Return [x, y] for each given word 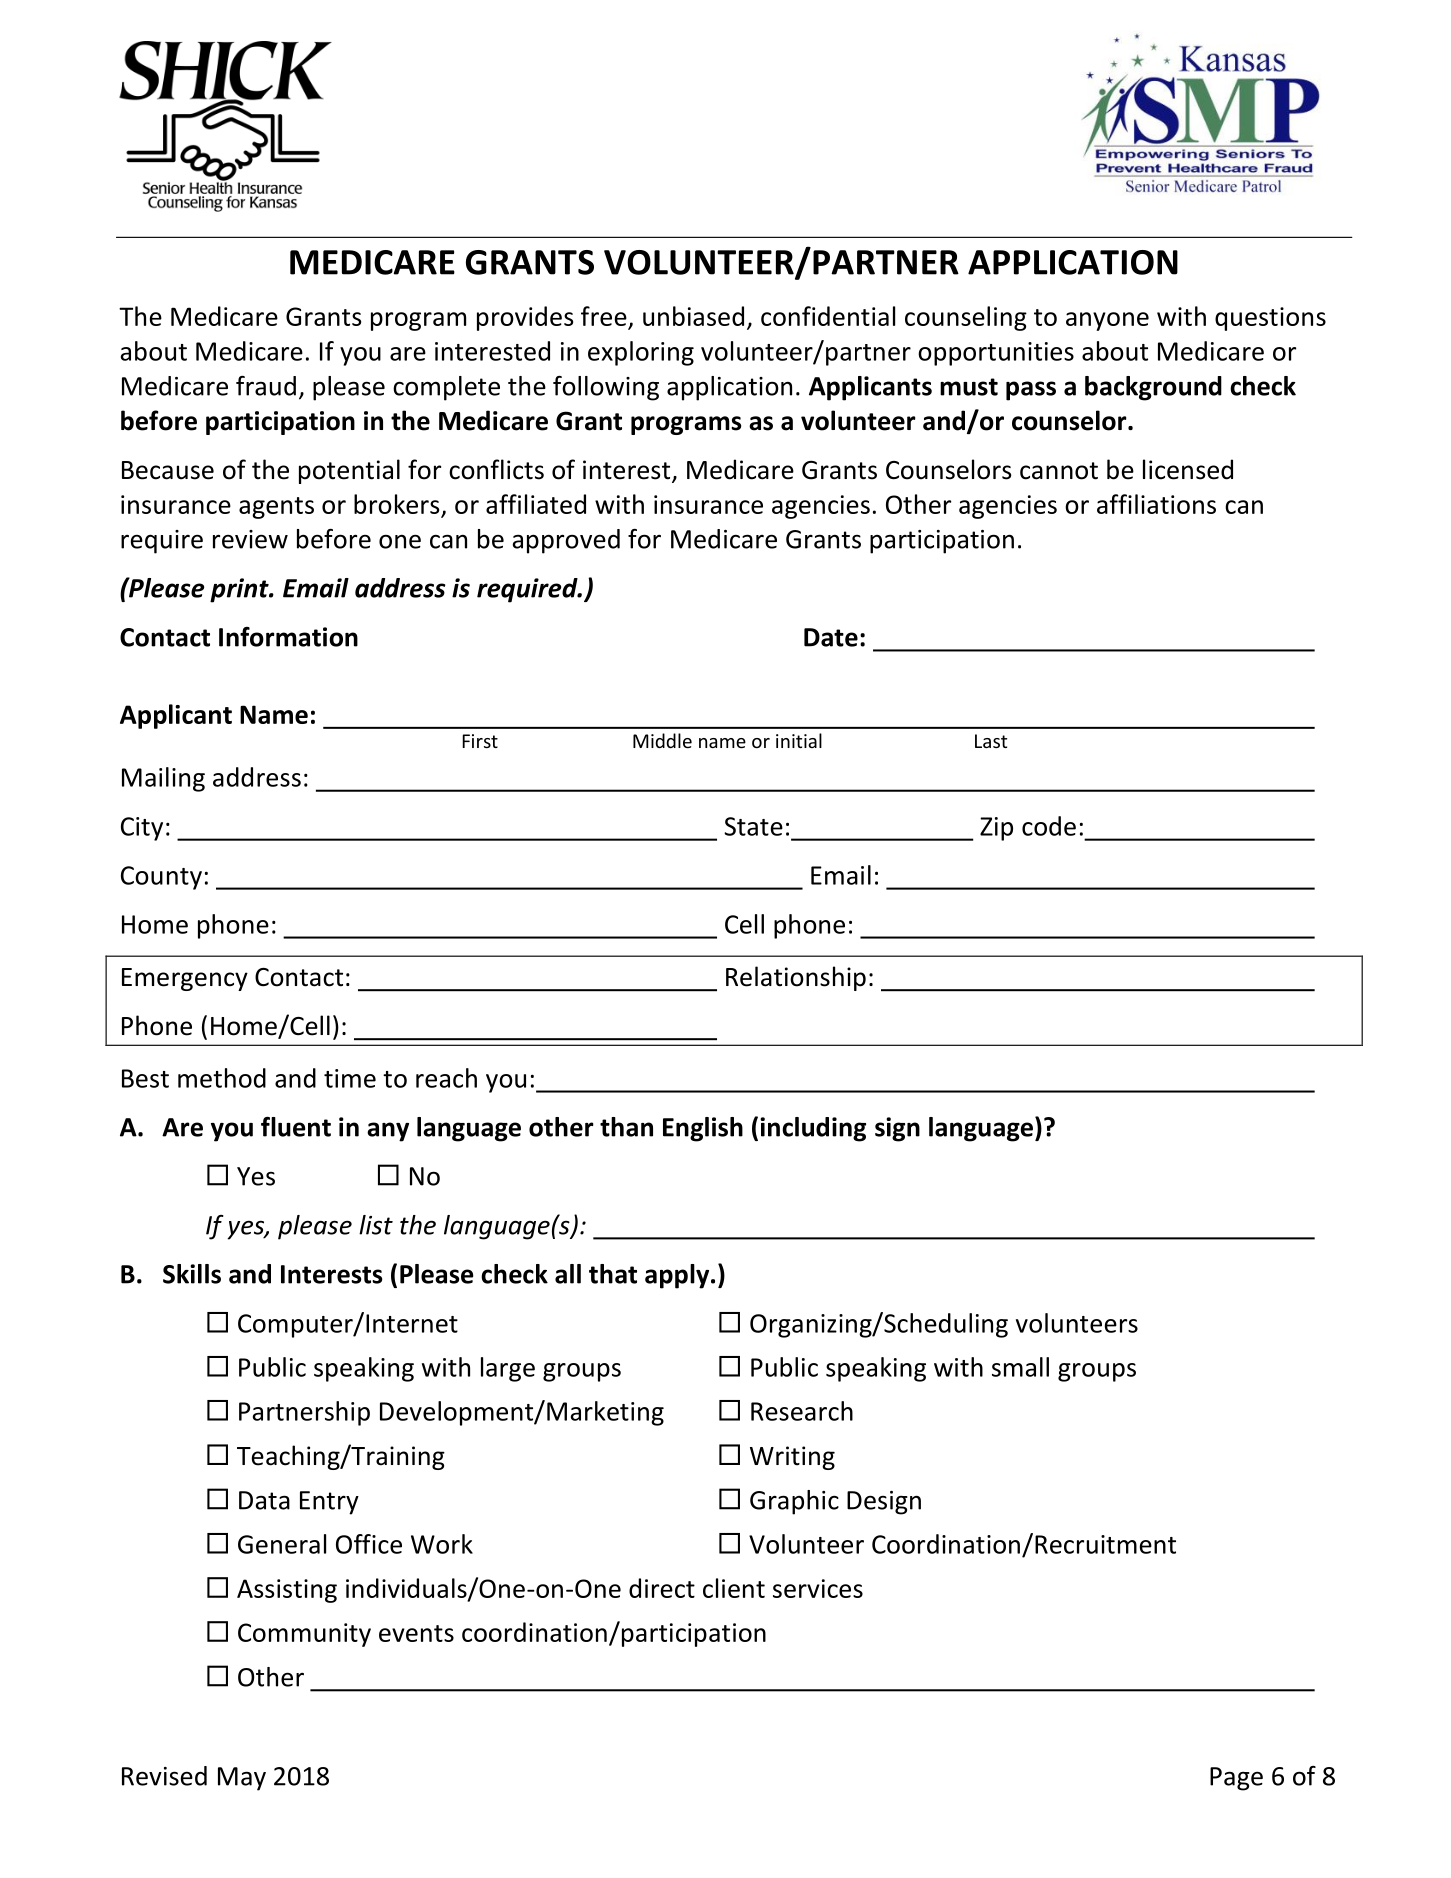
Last [991, 741]
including [813, 1129]
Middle [662, 740]
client [734, 1588]
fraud [266, 386]
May [242, 1779]
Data [264, 1500]
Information [288, 637]
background [1153, 388]
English [703, 1129]
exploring [641, 353]
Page [1236, 1779]
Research [802, 1411]
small [1020, 1367]
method [222, 1078]
